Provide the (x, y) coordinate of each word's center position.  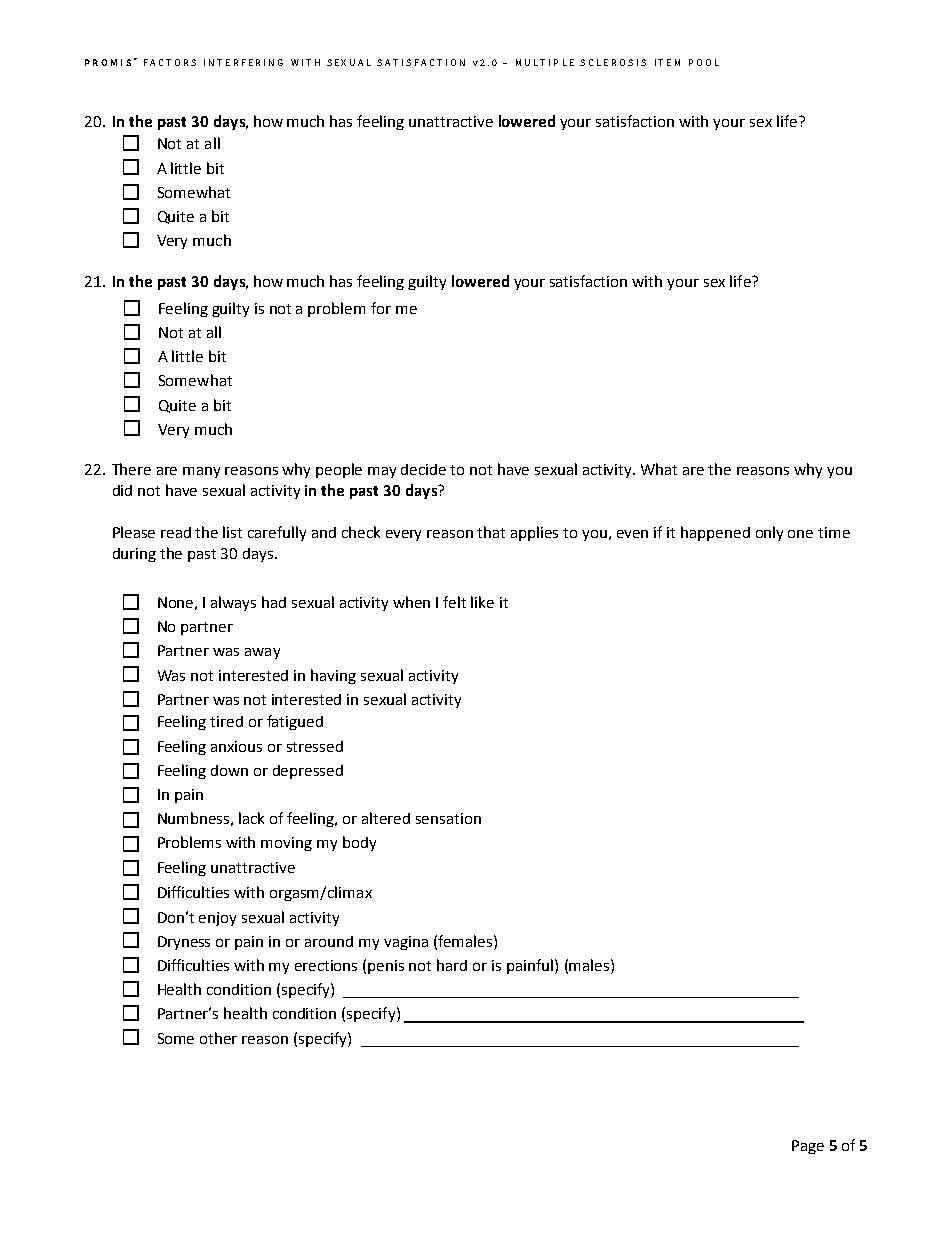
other (218, 1038)
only (769, 533)
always (233, 603)
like (482, 602)
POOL (704, 62)
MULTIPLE (545, 62)
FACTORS (170, 62)
